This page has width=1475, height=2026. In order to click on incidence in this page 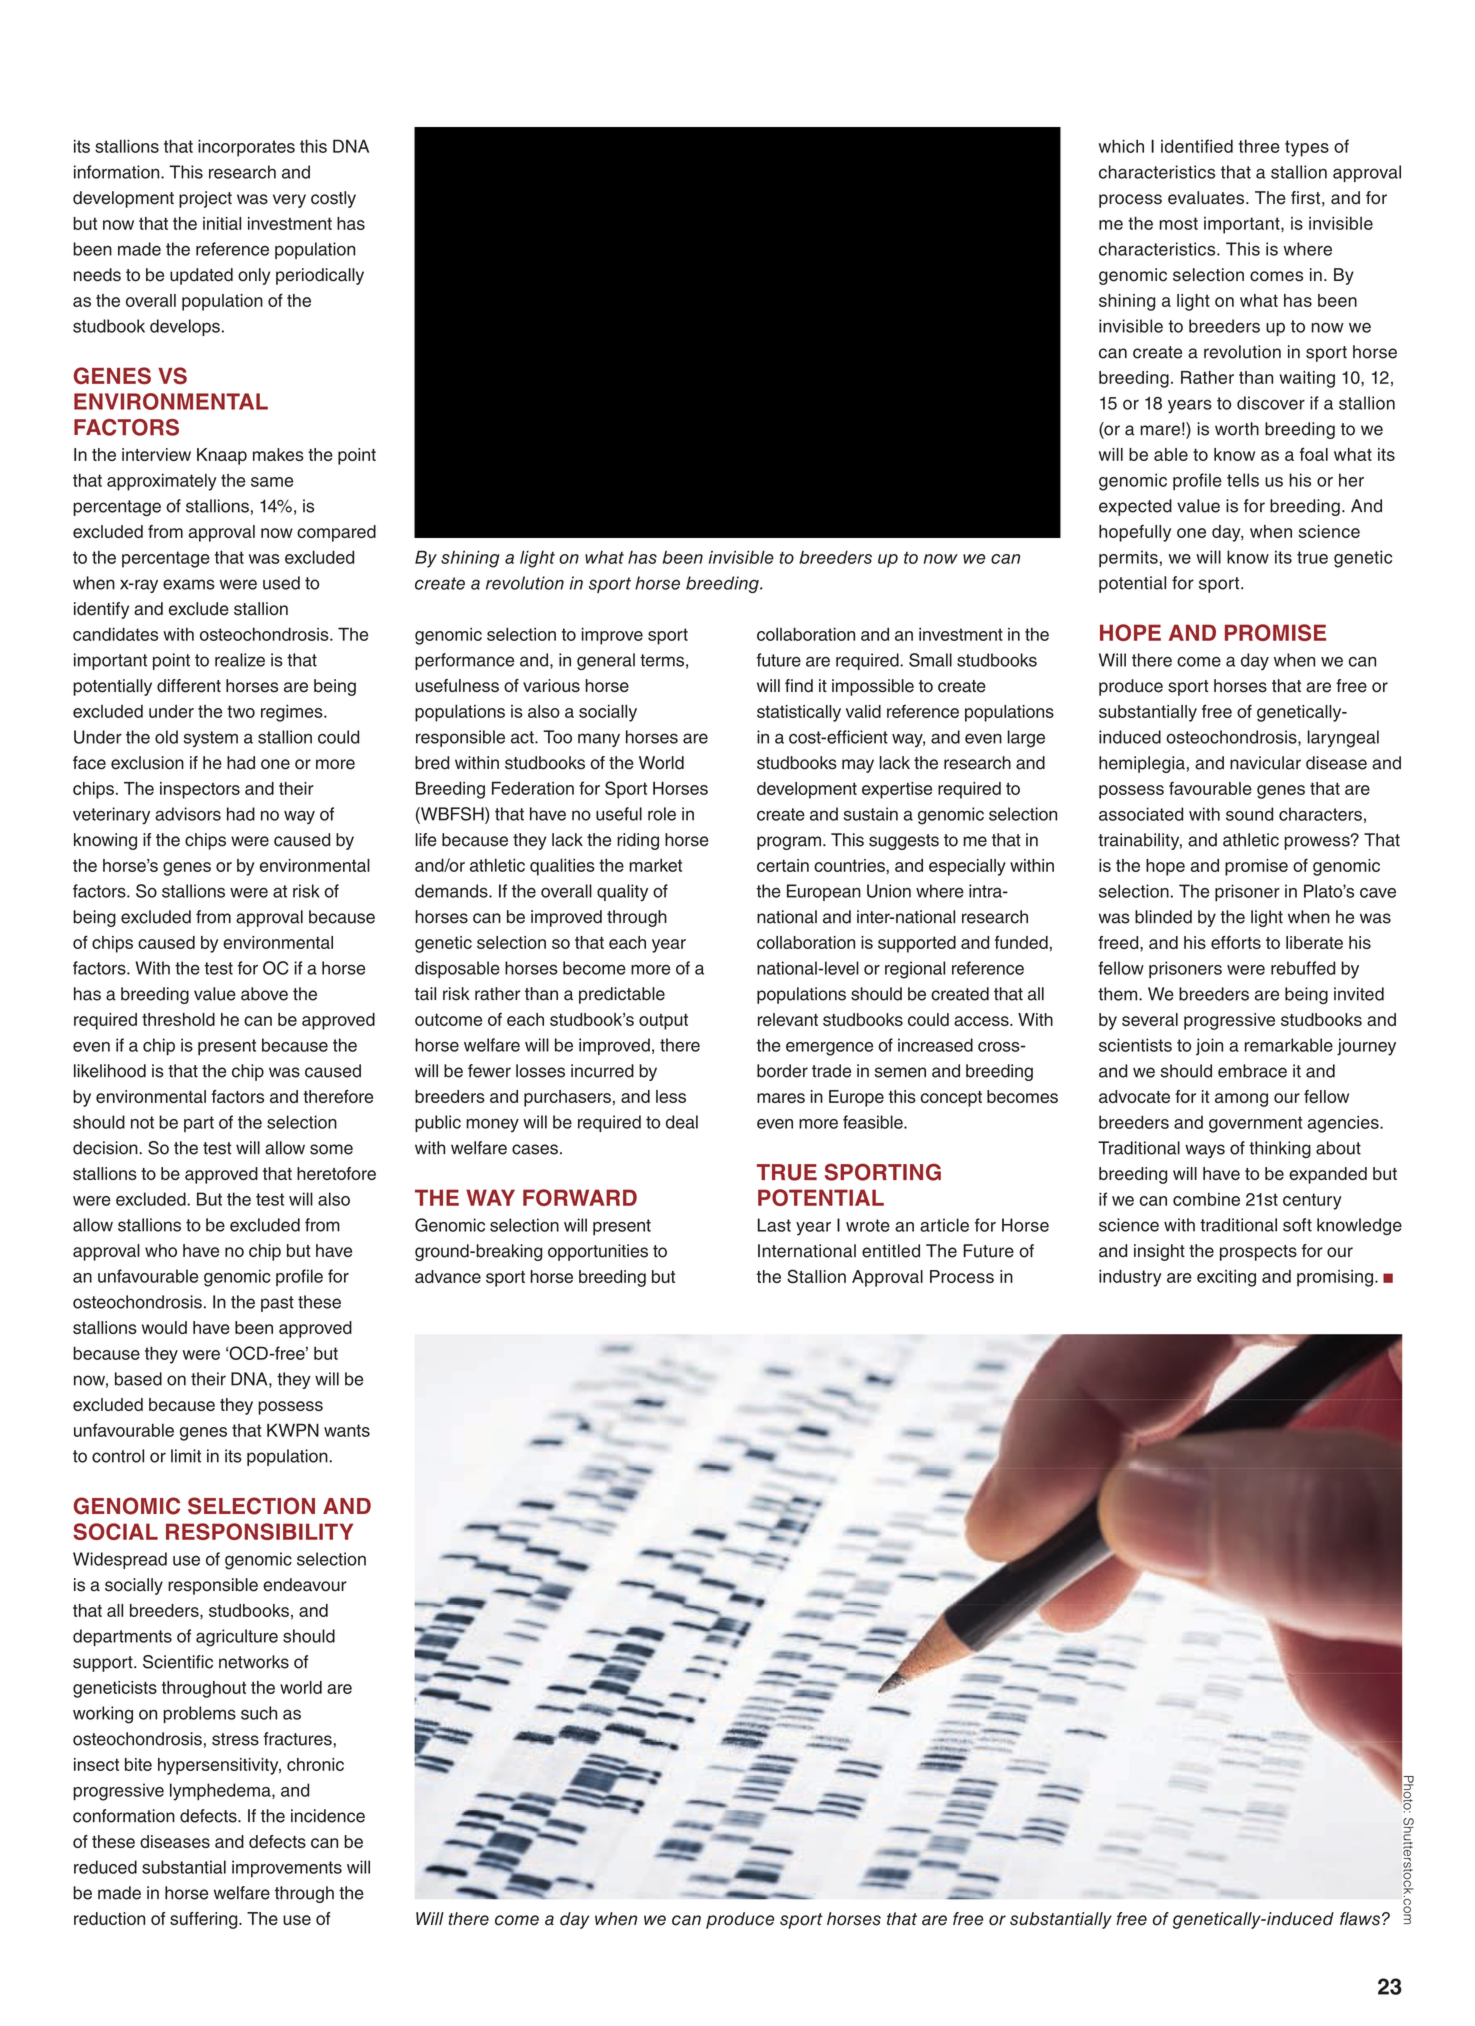, I will do `click(328, 1816)`.
